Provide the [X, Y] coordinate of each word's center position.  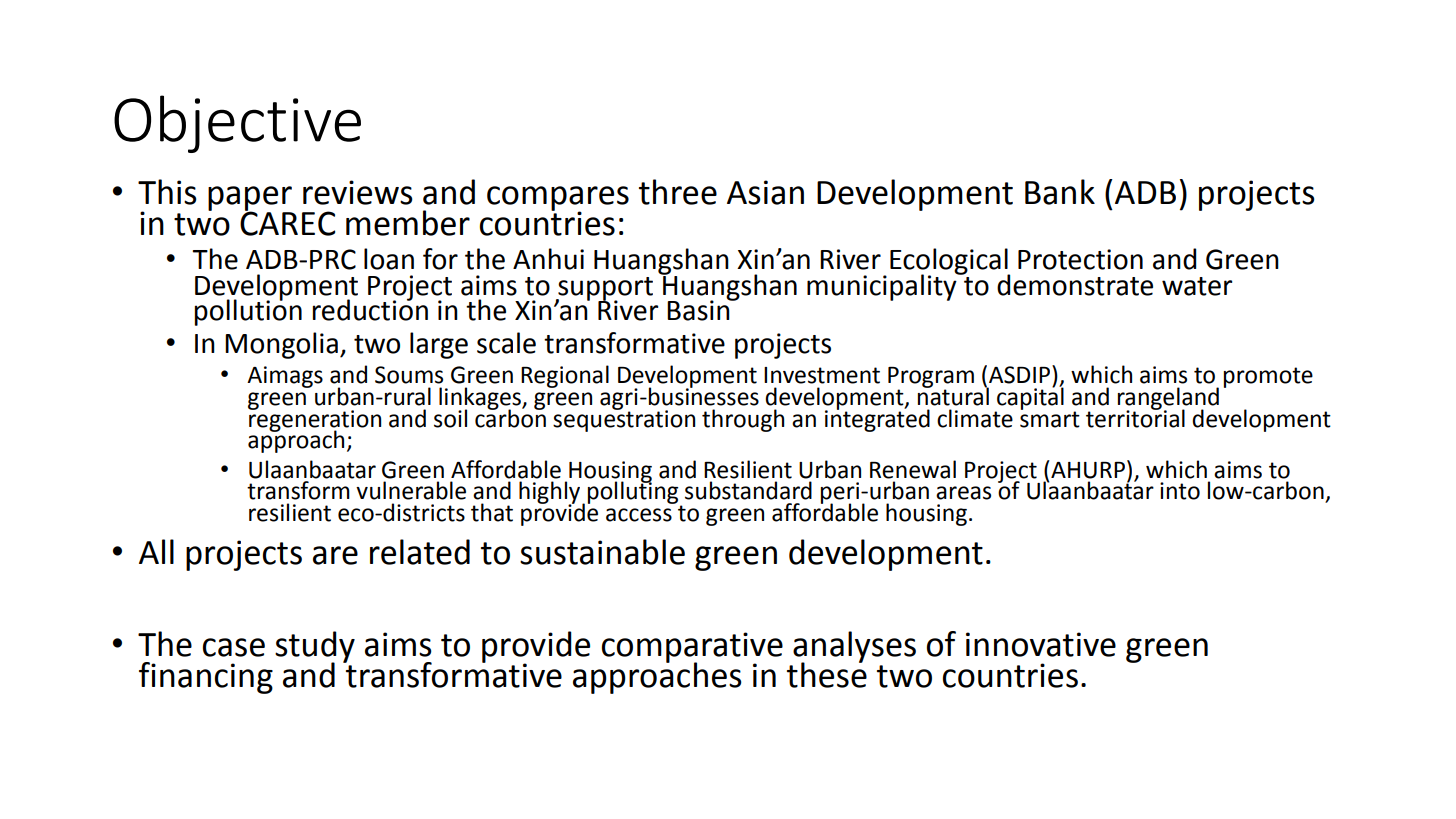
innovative [1041, 644]
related [420, 552]
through [743, 420]
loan [389, 259]
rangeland [1168, 399]
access [639, 515]
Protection [1080, 259]
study [315, 648]
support [604, 290]
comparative [692, 648]
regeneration [314, 420]
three [678, 192]
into [1180, 491]
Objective [237, 124]
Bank [1060, 192]
